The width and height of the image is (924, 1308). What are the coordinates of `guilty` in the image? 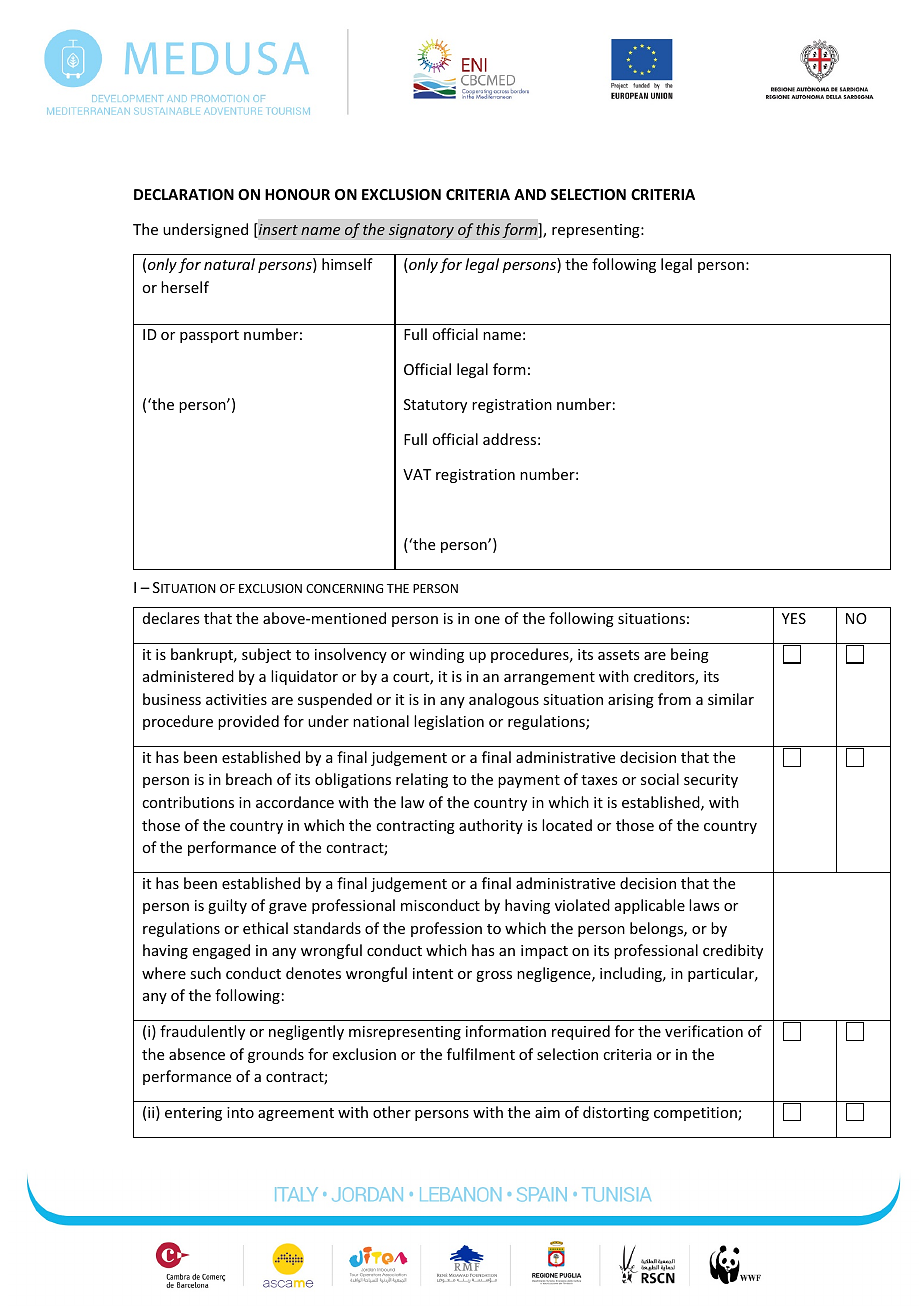 It's located at (227, 906).
